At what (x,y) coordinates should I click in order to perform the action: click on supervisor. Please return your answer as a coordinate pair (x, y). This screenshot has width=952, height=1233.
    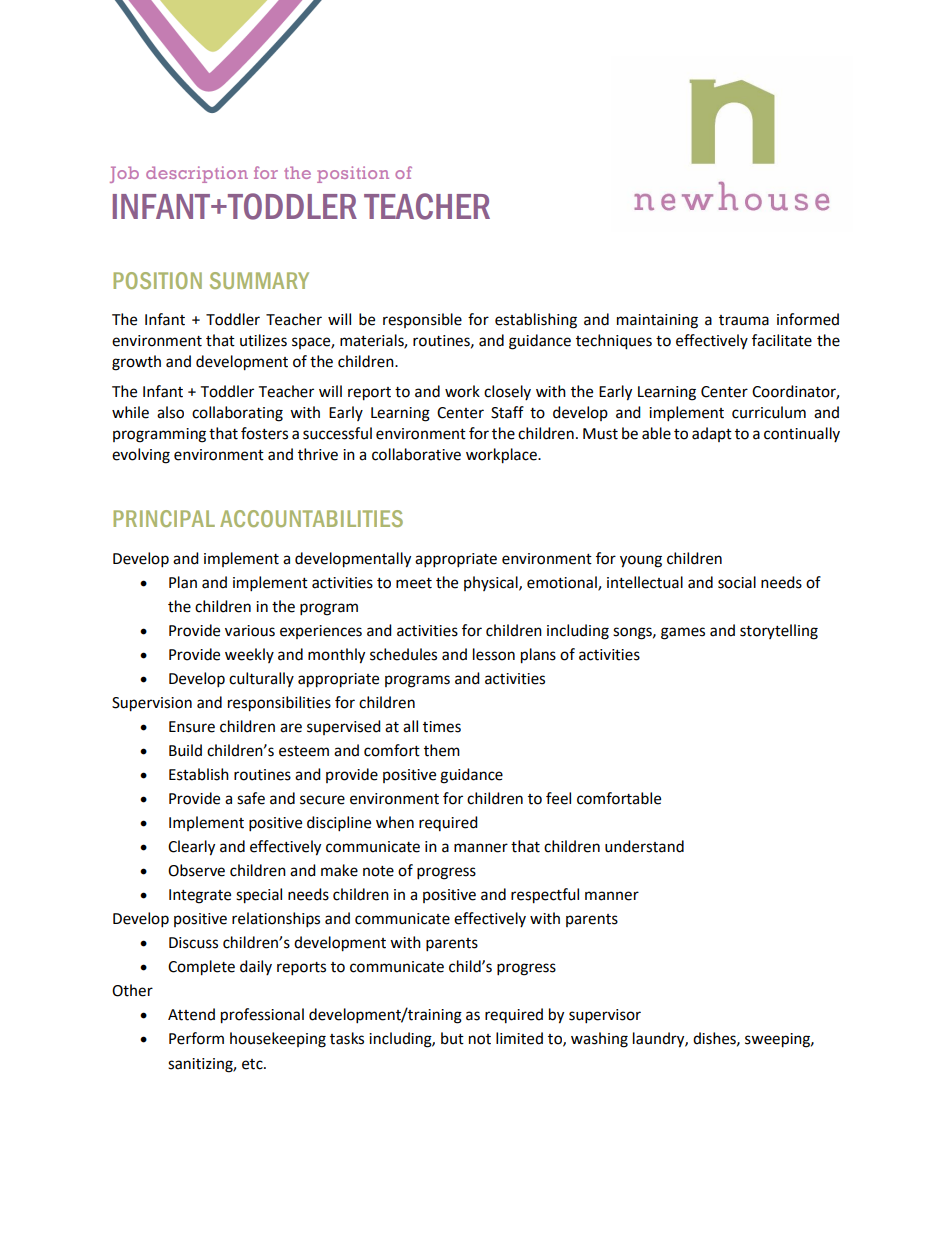
    Looking at the image, I should click on (605, 1016).
